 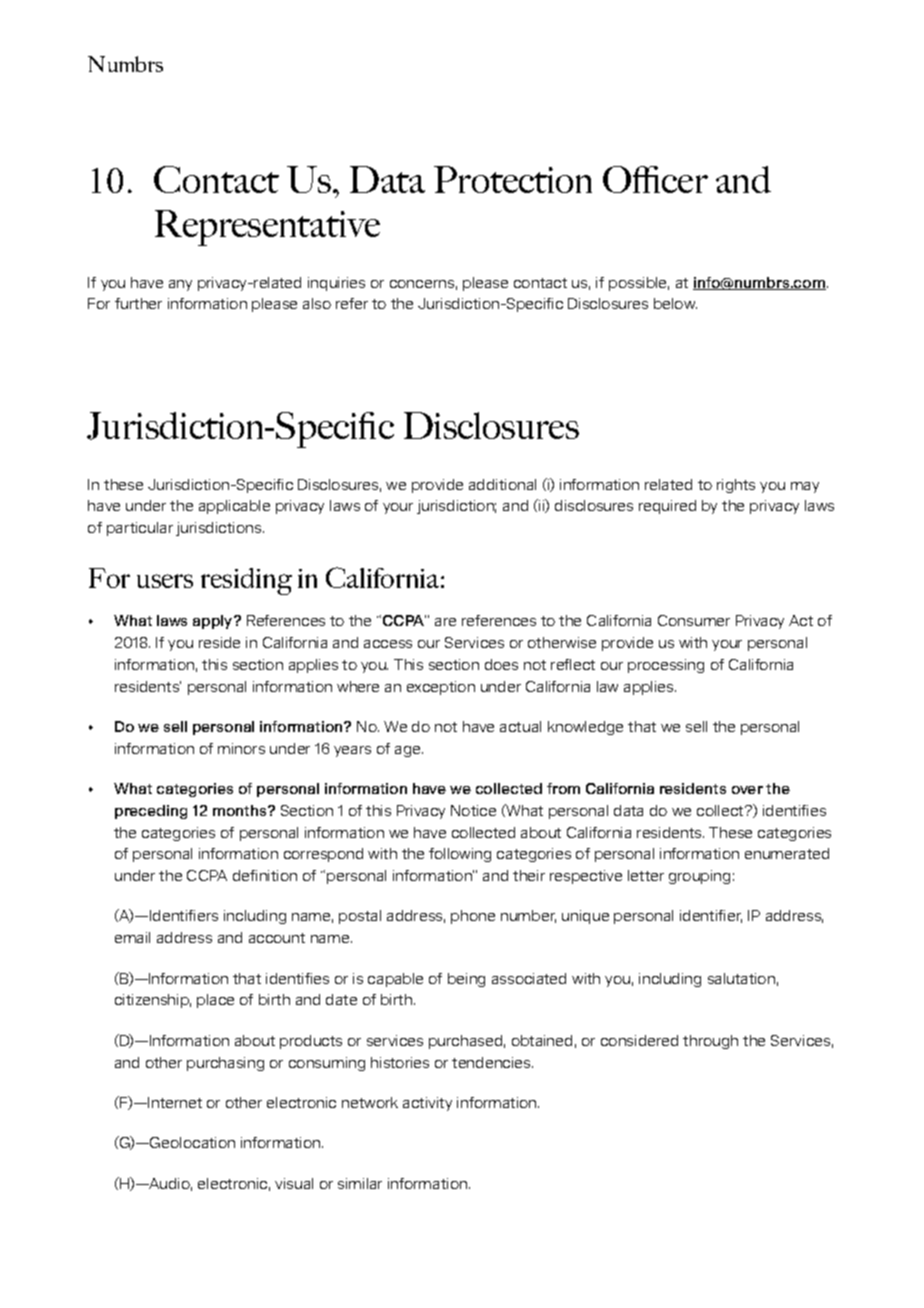 I want to click on through, so click(x=710, y=1042).
